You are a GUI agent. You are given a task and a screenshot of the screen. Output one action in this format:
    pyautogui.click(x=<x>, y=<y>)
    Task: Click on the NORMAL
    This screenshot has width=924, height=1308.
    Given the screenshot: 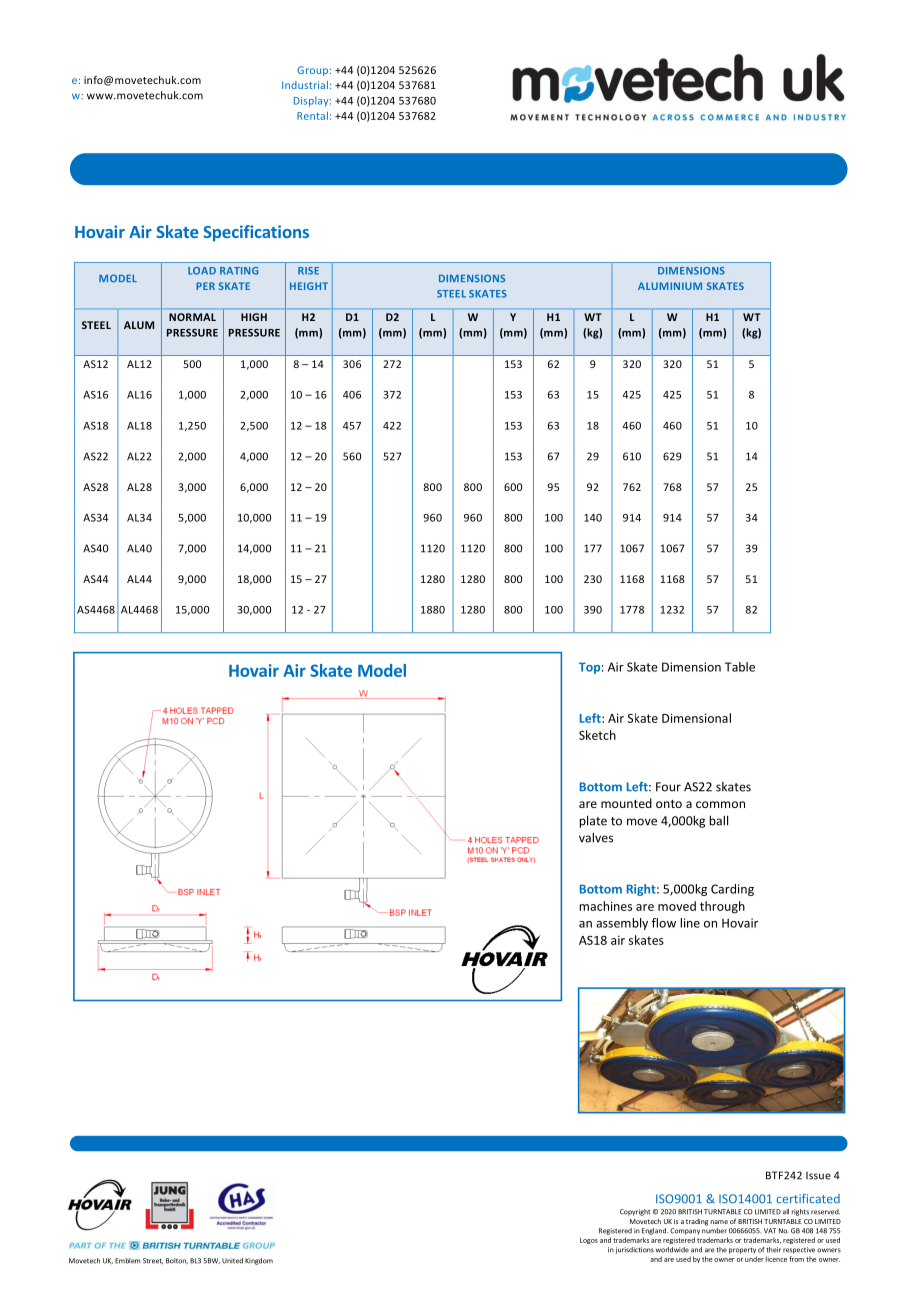 What is the action you would take?
    pyautogui.click(x=192, y=317)
